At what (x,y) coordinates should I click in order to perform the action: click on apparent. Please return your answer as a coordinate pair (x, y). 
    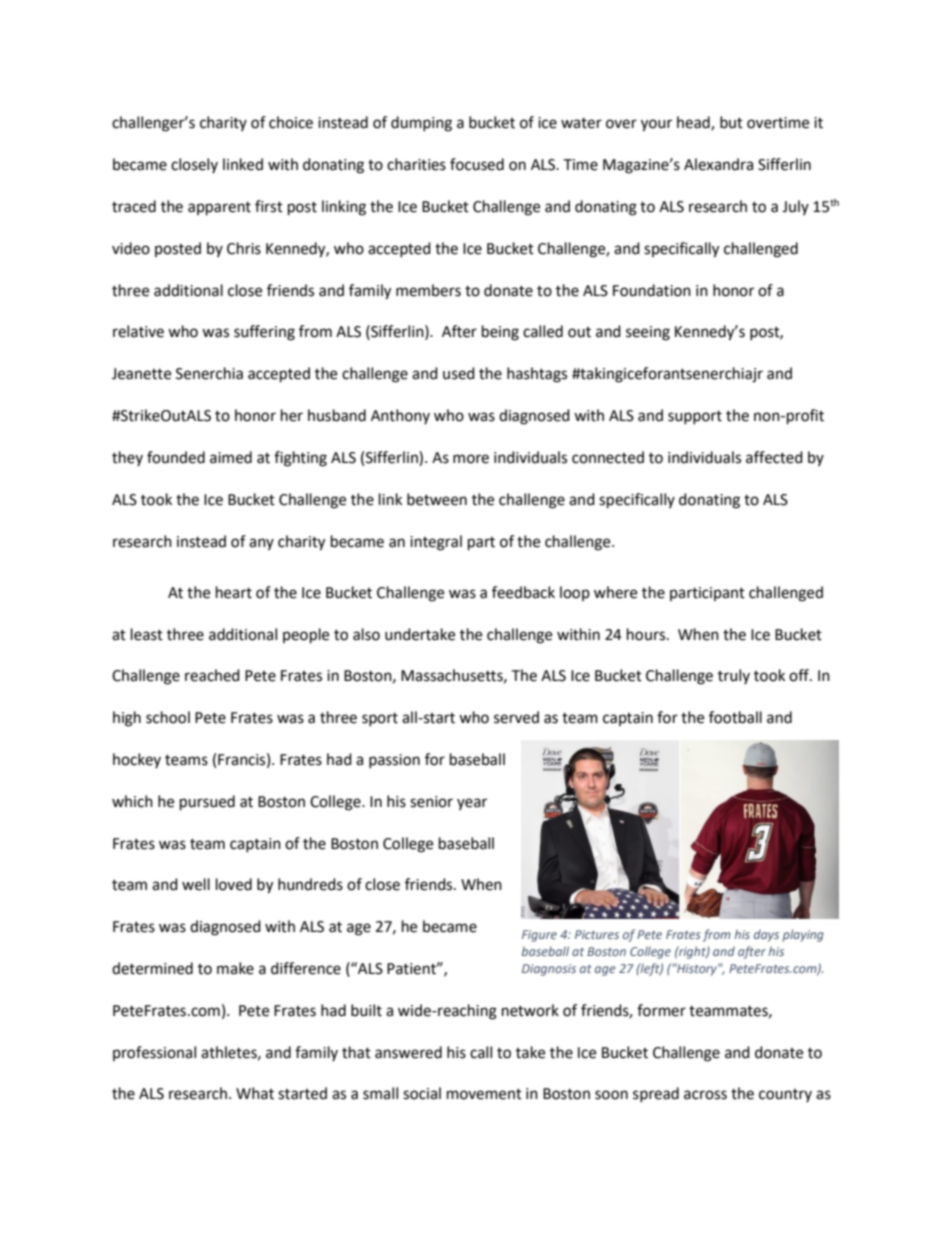
    Looking at the image, I should click on (219, 209).
